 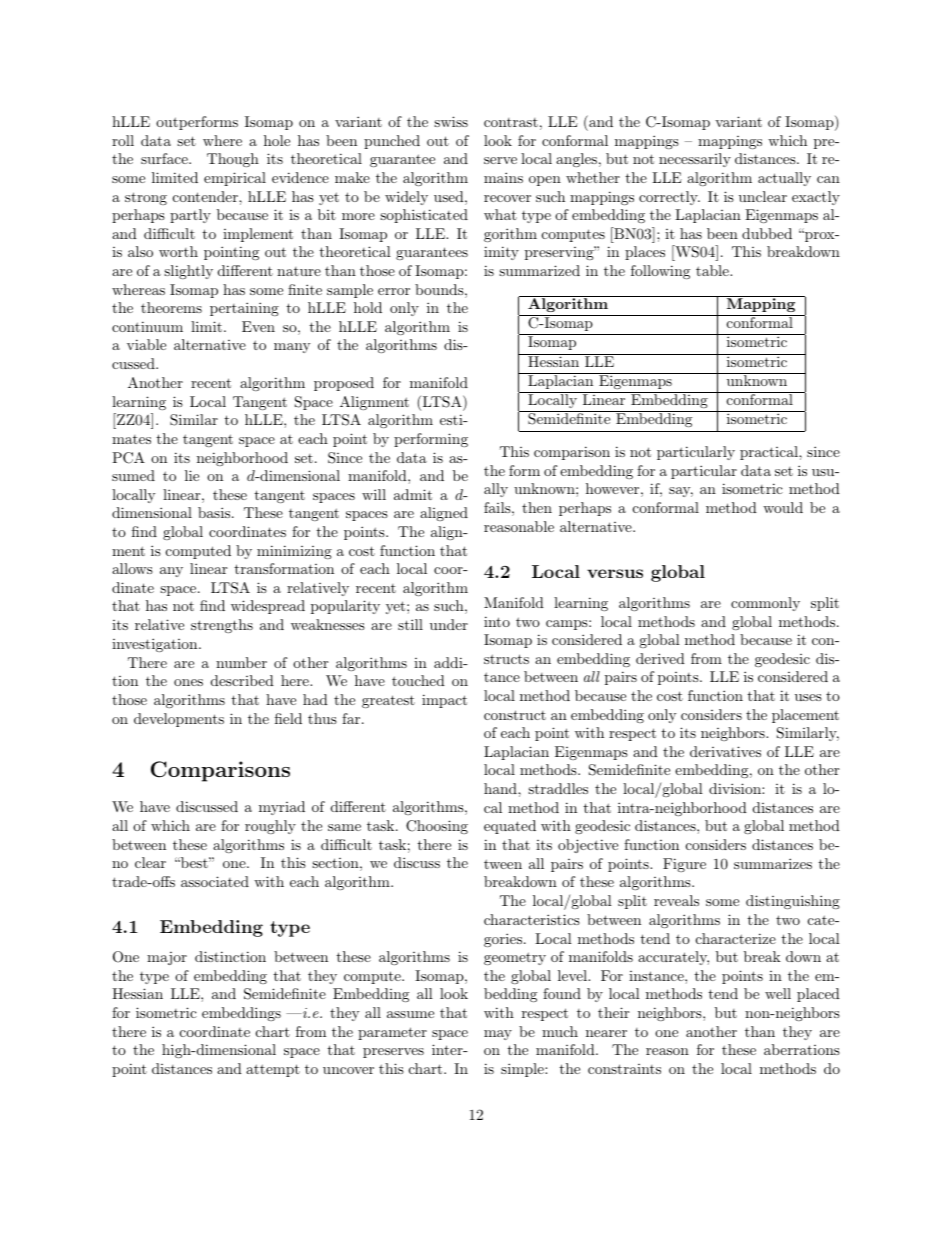 What do you see at coordinates (770, 453) in the page?
I see `practical` at bounding box center [770, 453].
